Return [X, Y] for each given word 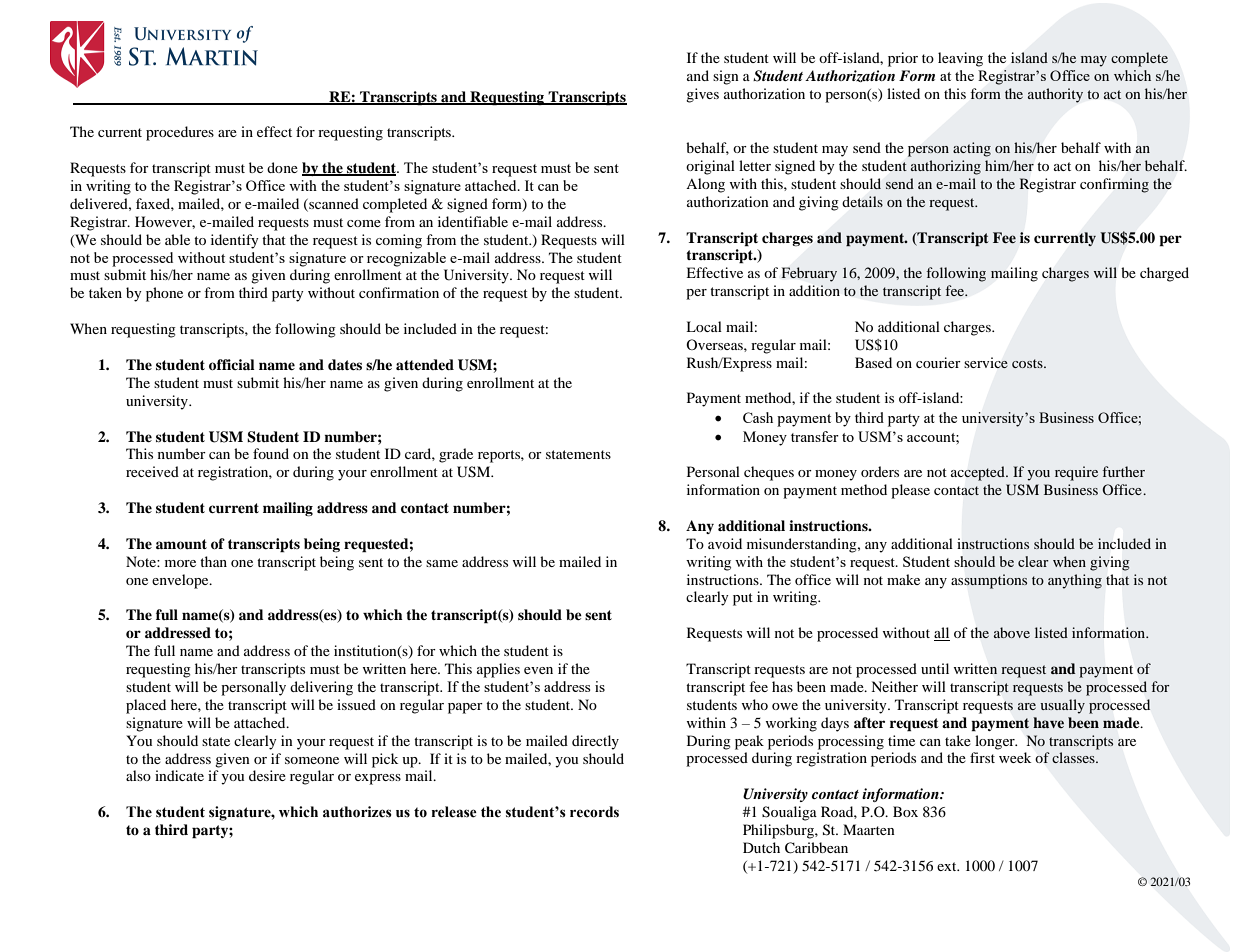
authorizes [357, 812]
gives [702, 95]
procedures [180, 133]
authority [1055, 95]
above [1012, 632]
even [538, 670]
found [271, 453]
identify [235, 241]
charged [1164, 274]
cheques [769, 473]
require [1076, 473]
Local [704, 326]
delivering [321, 688]
